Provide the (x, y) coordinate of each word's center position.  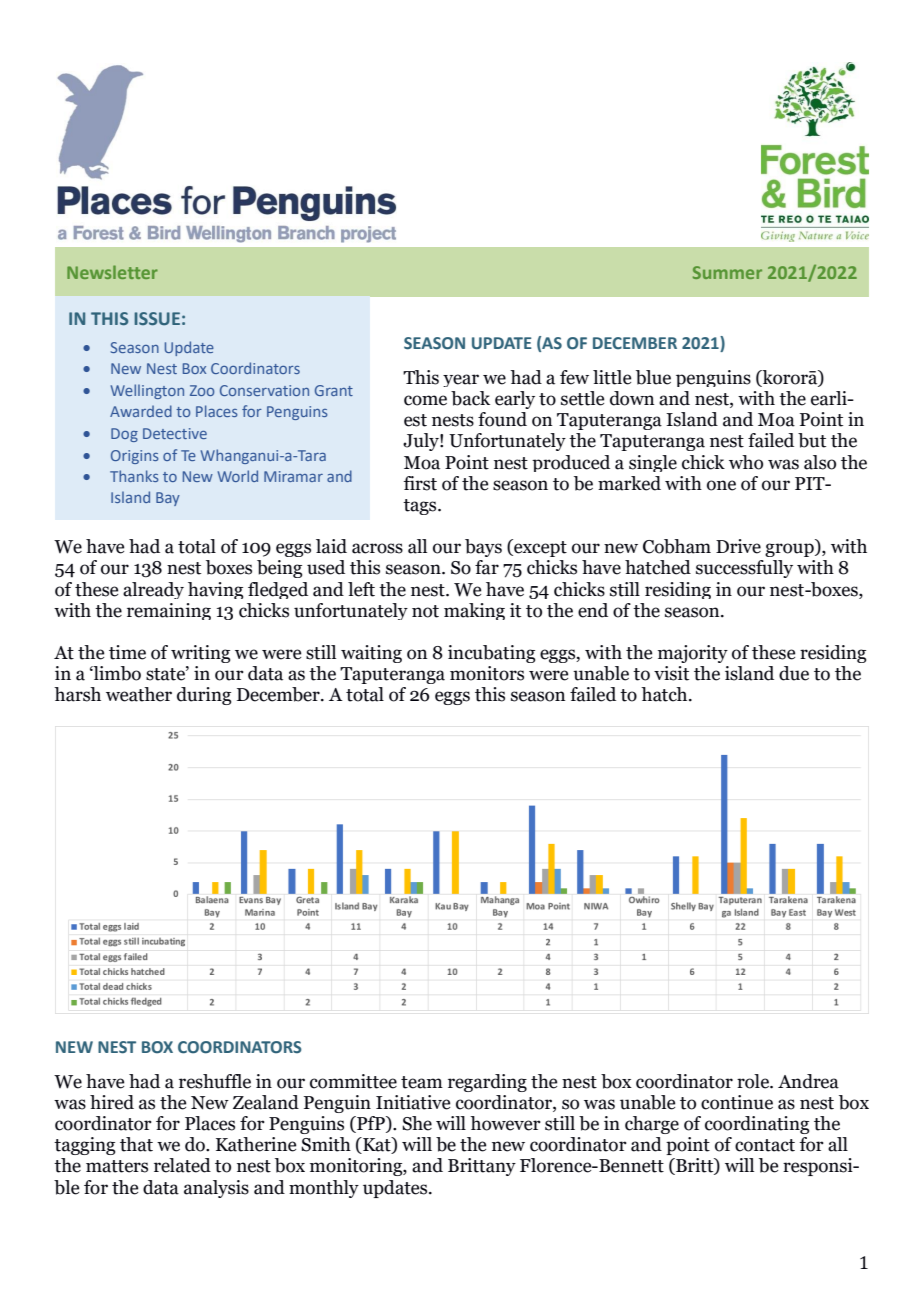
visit (671, 673)
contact (765, 1145)
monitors (487, 673)
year (461, 380)
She (417, 1123)
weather (139, 694)
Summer (727, 272)
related (182, 1165)
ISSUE (157, 318)
